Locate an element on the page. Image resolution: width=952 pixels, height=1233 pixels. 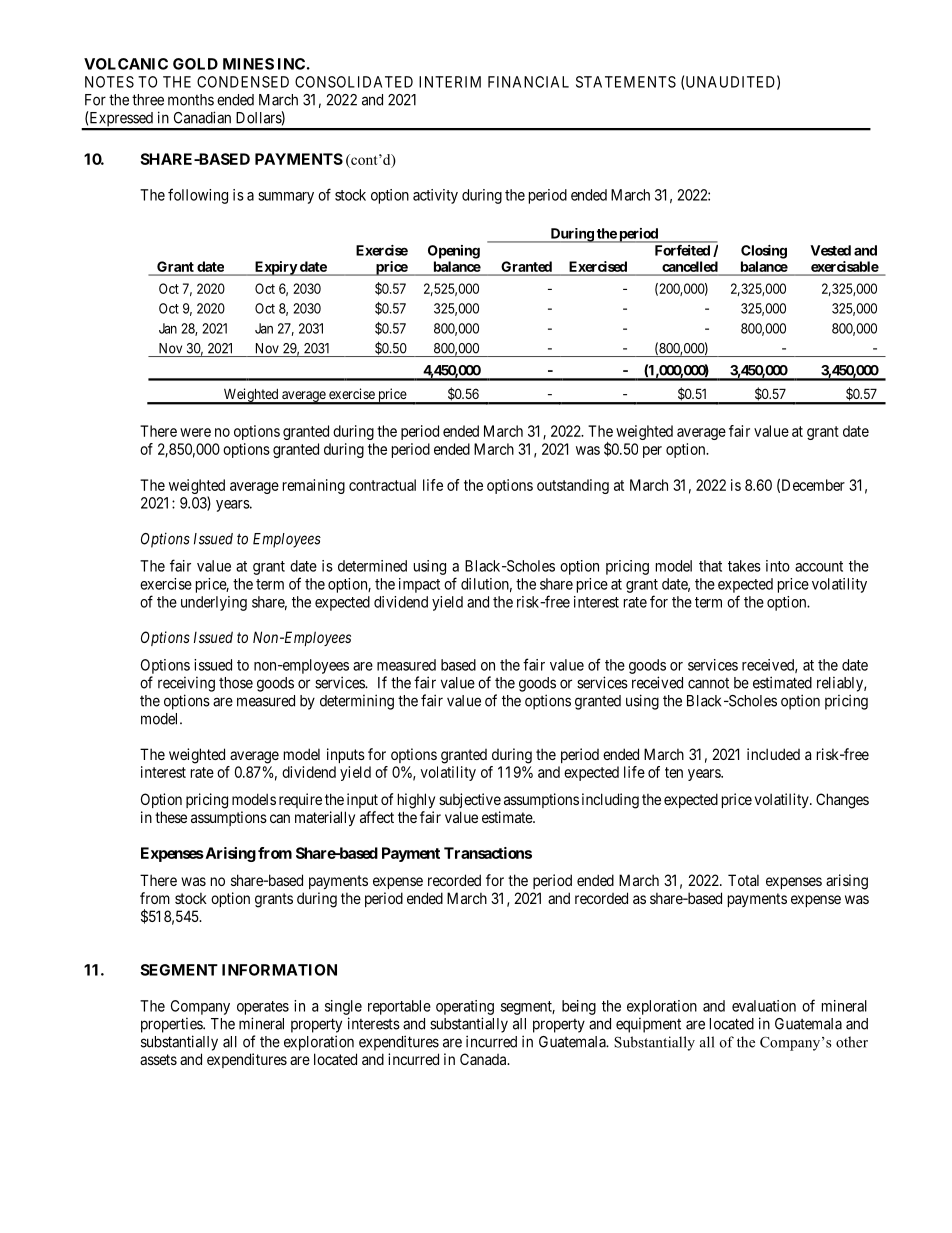
impact is located at coordinates (419, 585).
